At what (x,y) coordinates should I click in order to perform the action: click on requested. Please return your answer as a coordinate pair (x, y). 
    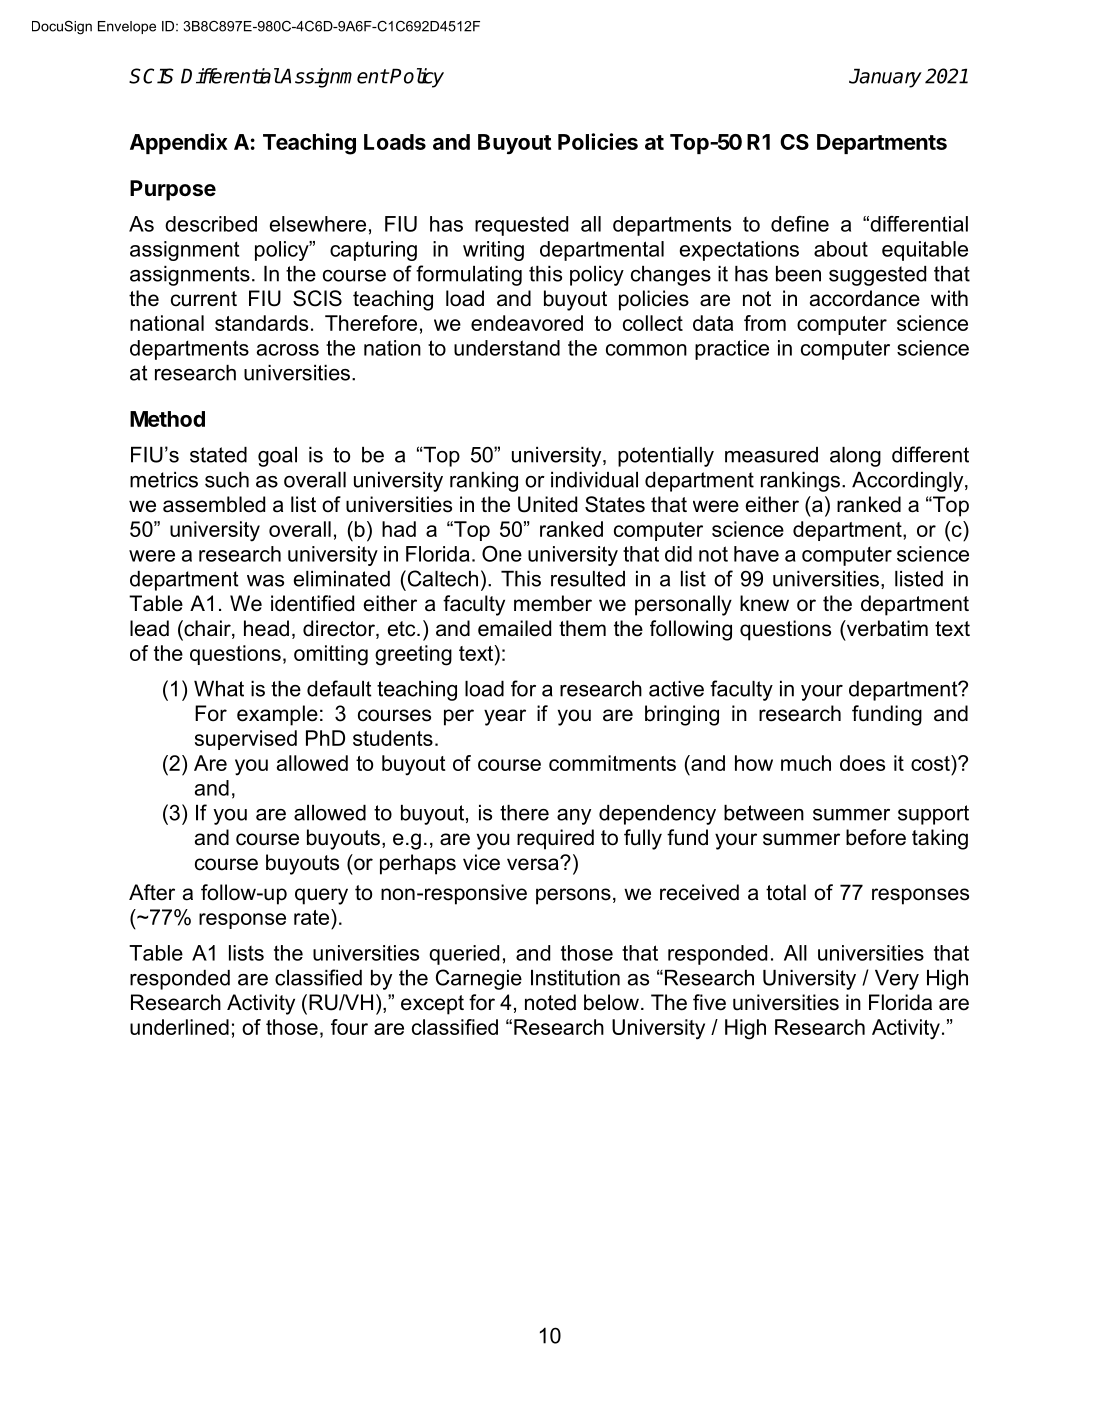
    Looking at the image, I should click on (521, 226).
